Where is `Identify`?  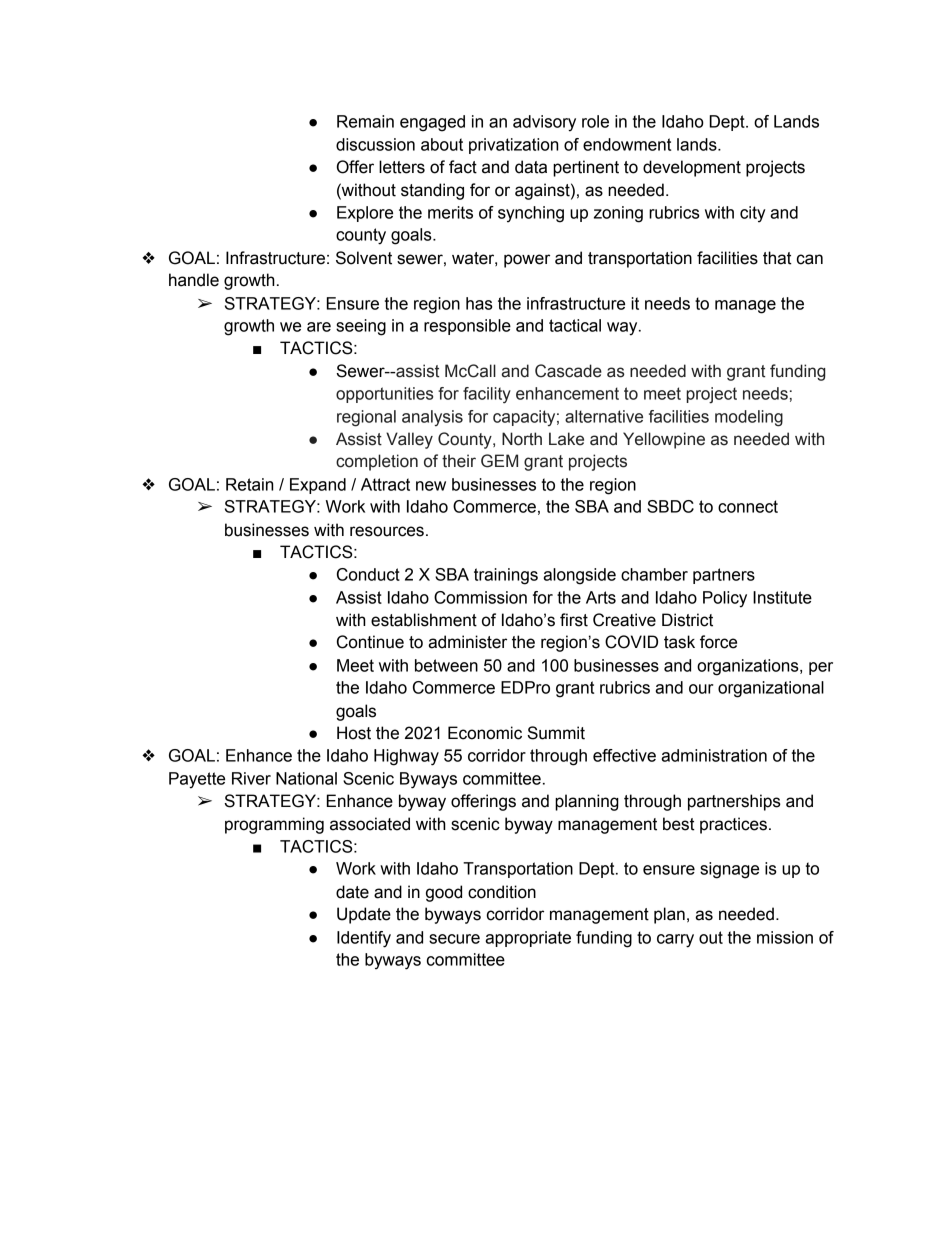
Identify is located at coordinates (364, 939).
